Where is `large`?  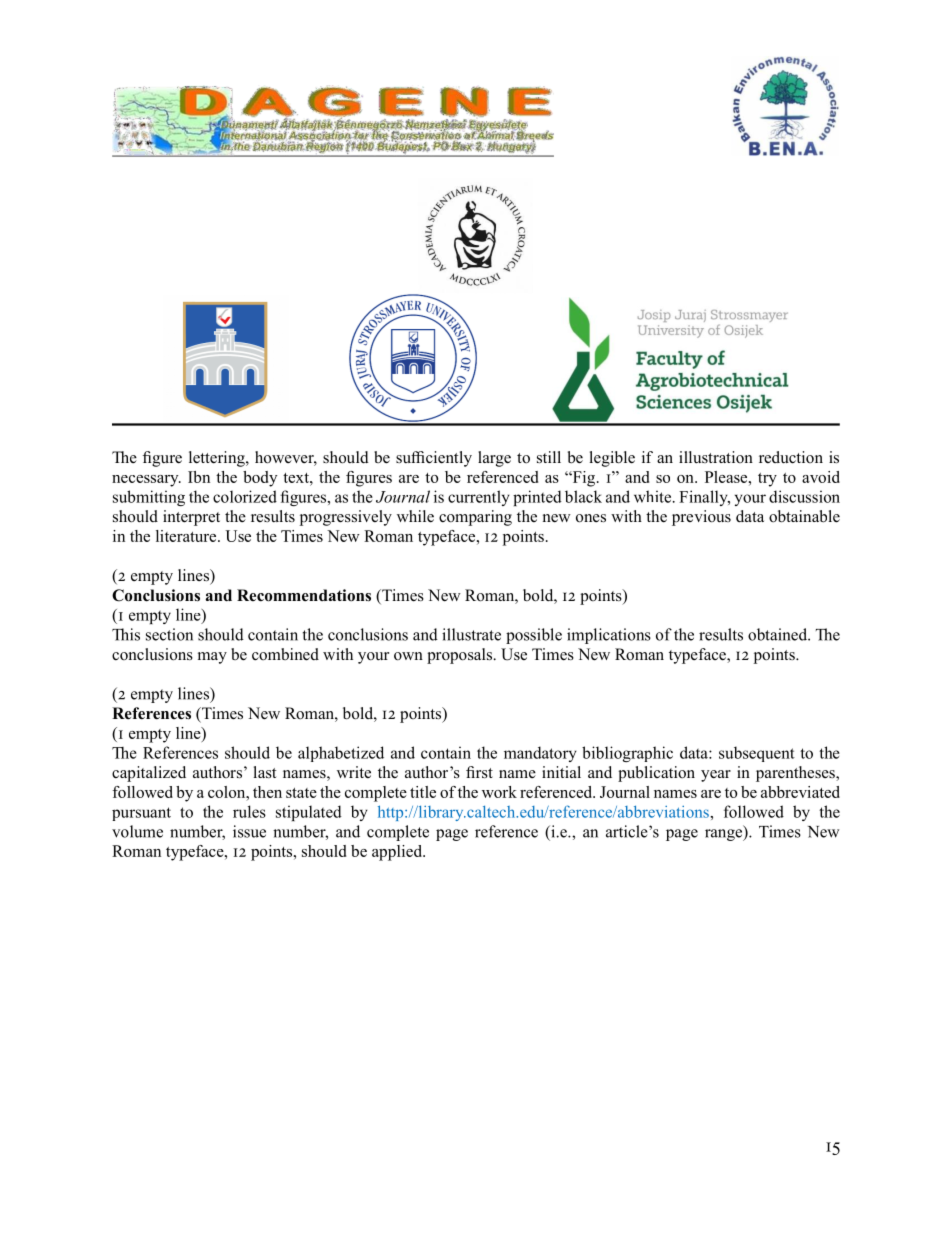 large is located at coordinates (494, 459).
